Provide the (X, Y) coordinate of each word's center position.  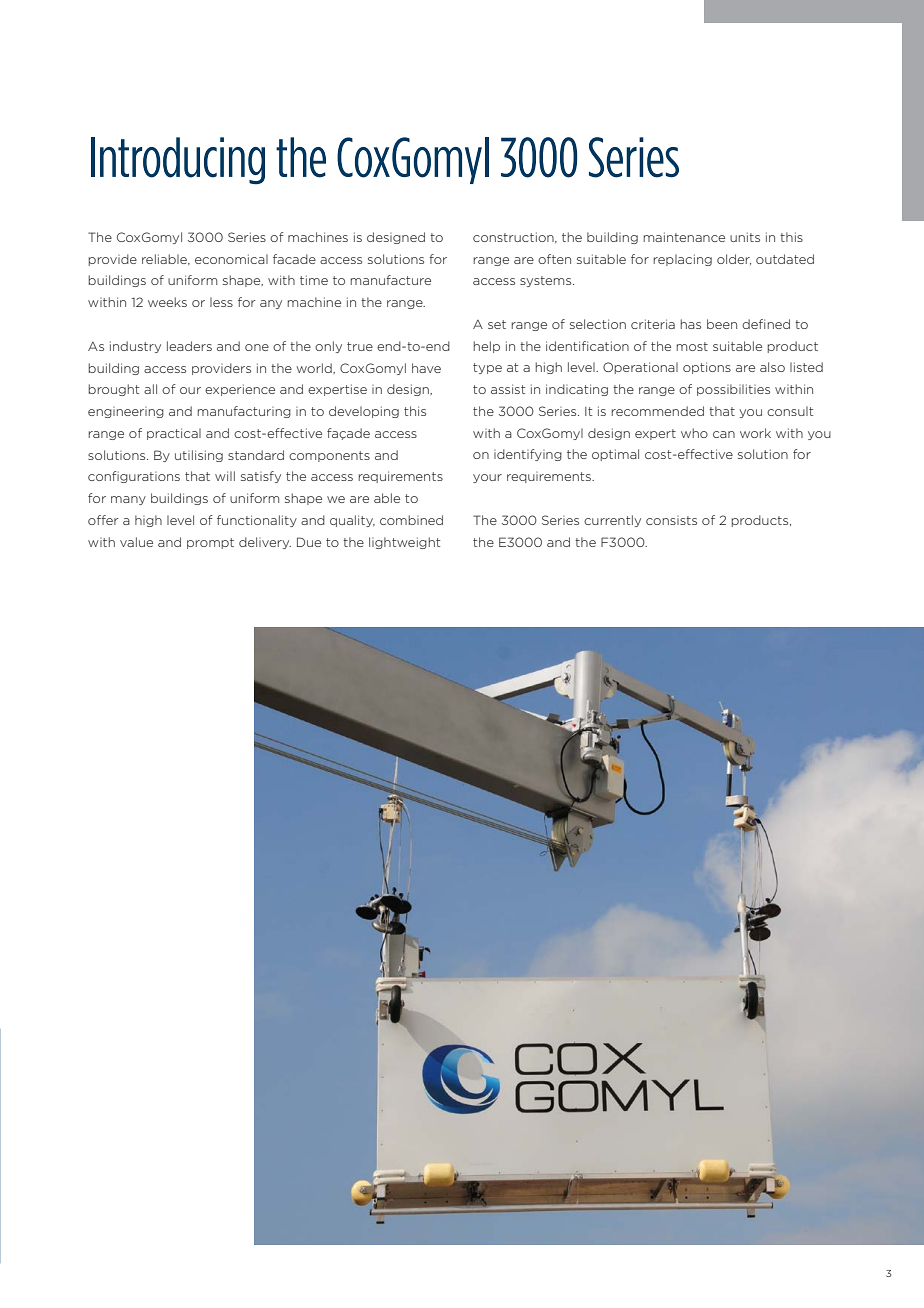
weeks (167, 302)
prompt (210, 543)
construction (514, 237)
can (724, 434)
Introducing (178, 160)
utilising (199, 456)
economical (231, 259)
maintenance (684, 237)
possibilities (733, 390)
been (722, 324)
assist (508, 389)
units (745, 237)
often (554, 259)
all (150, 389)
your (487, 478)
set (497, 324)
